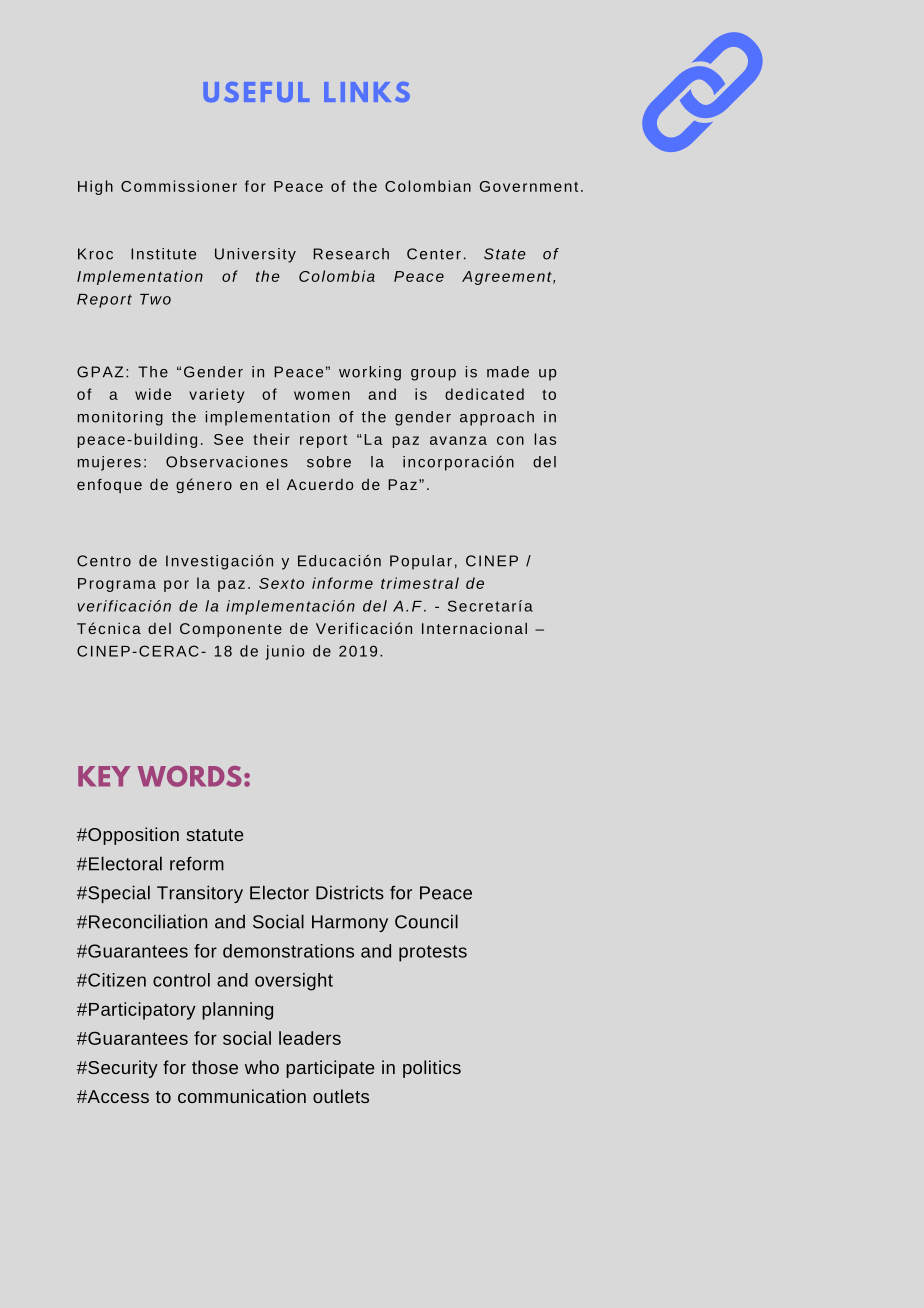  I want to click on LINKS, so click(367, 92).
